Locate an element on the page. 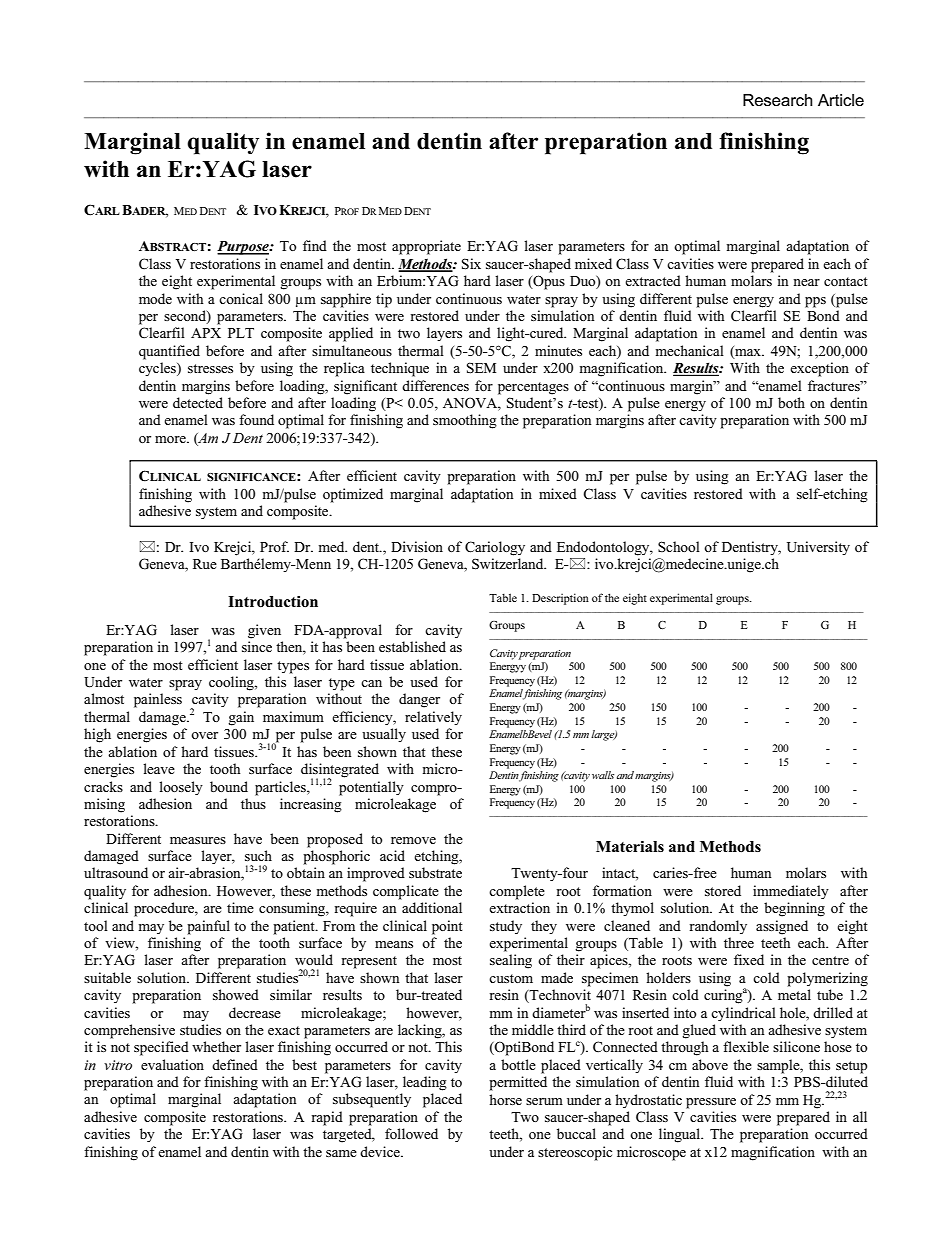 Image resolution: width=952 pixels, height=1233 pixels. since is located at coordinates (257, 646).
